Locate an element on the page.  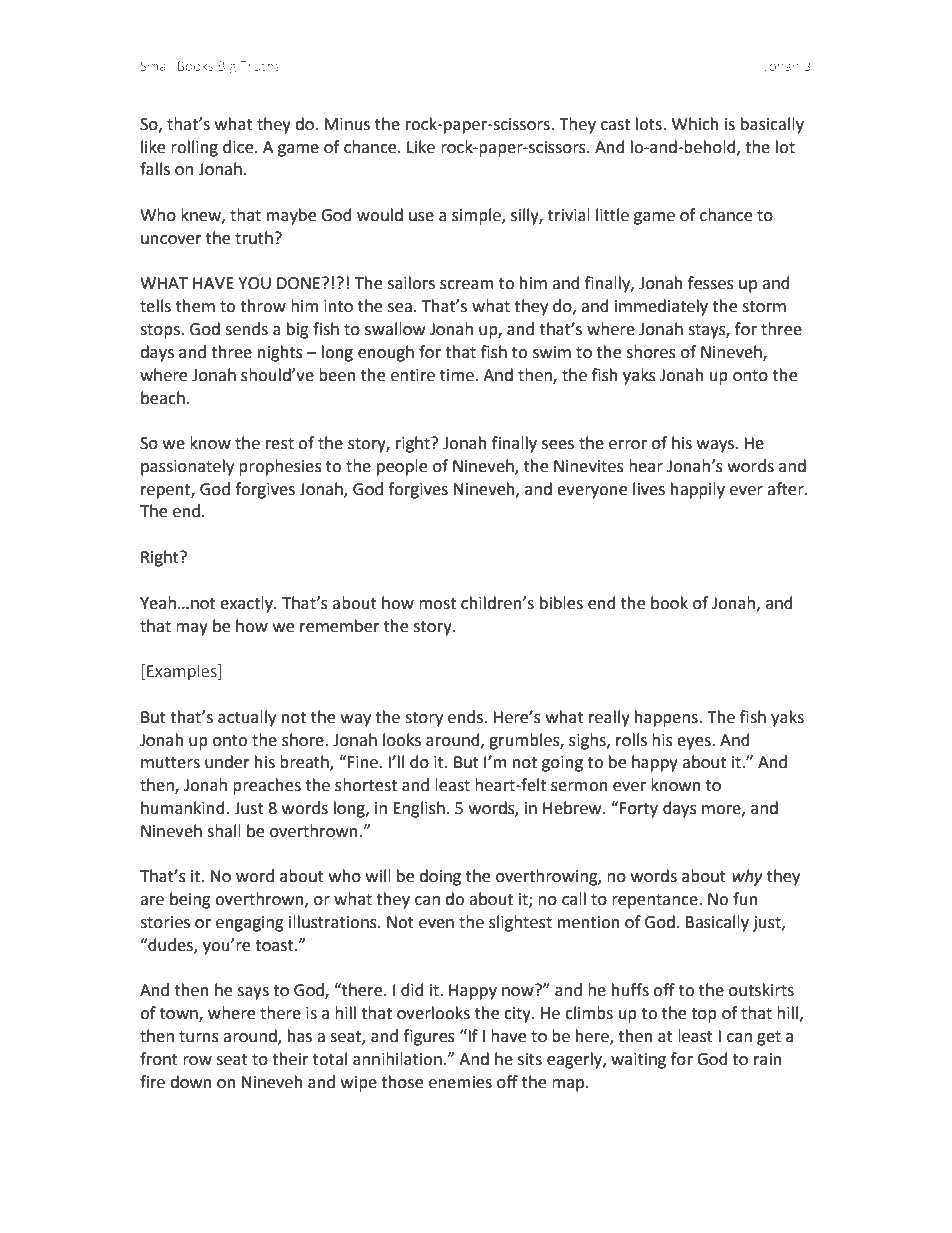
dice is located at coordinates (239, 147).
